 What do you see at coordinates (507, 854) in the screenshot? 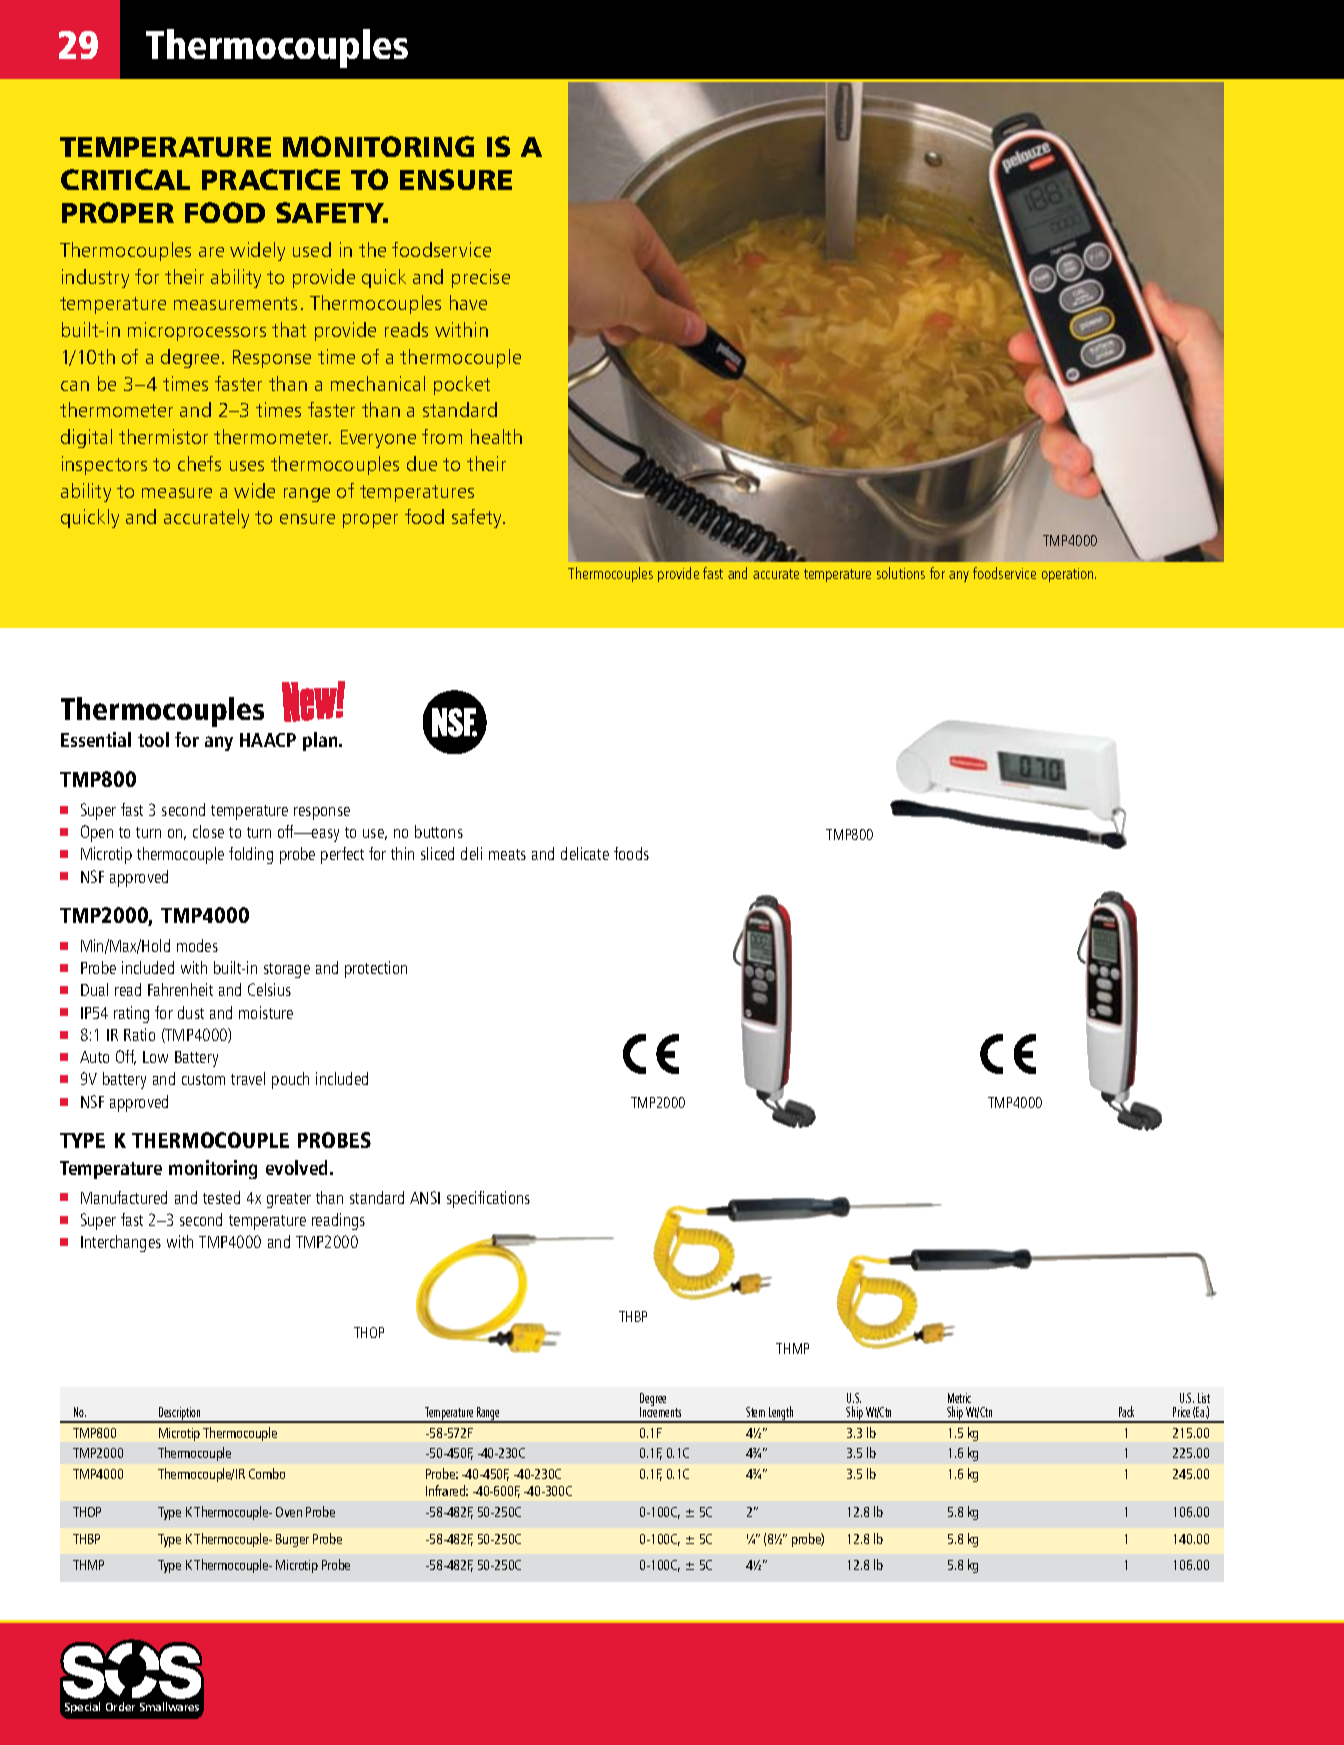
I see `meats` at bounding box center [507, 854].
